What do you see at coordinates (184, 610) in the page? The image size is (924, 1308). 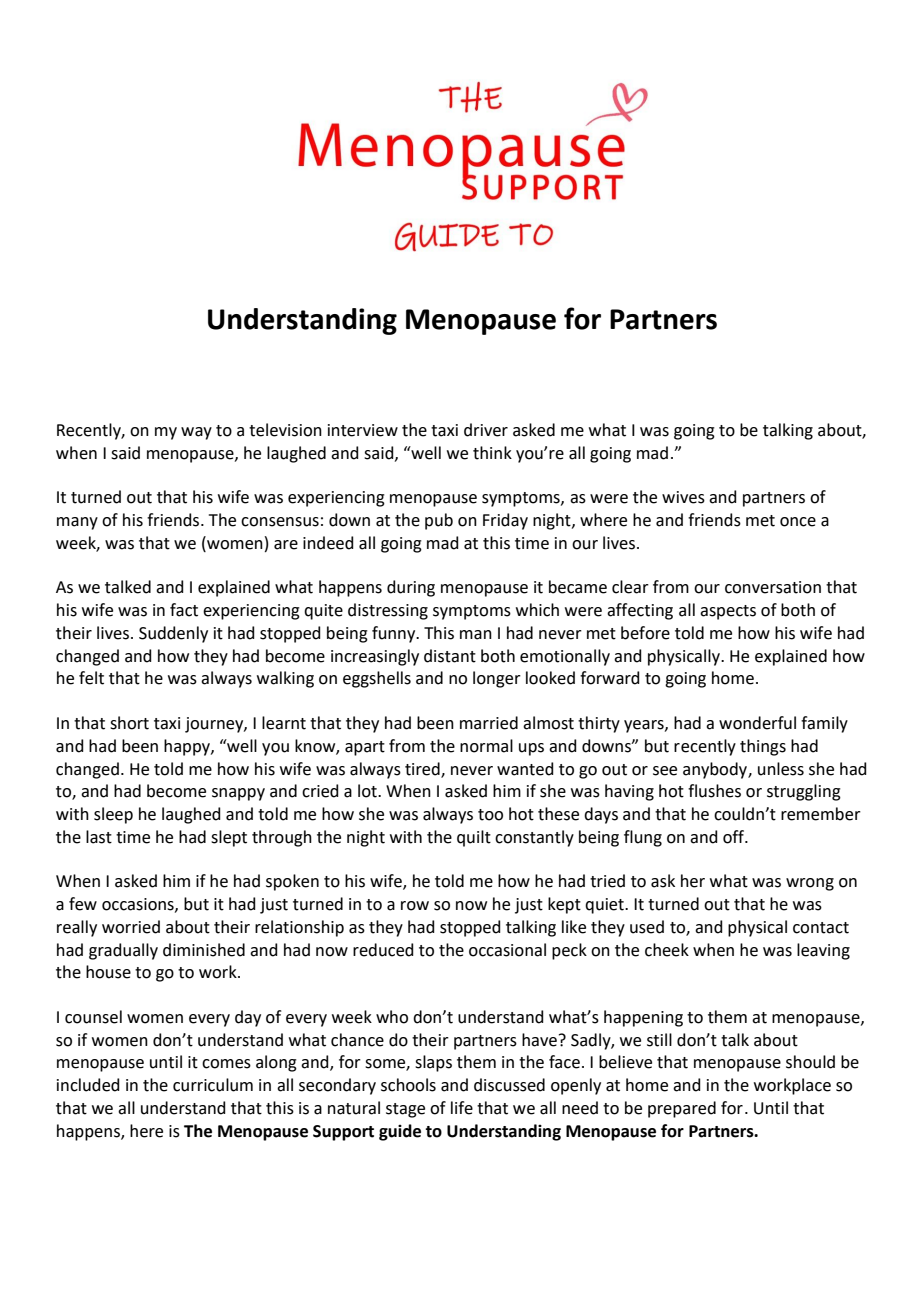 I see `fact` at bounding box center [184, 610].
